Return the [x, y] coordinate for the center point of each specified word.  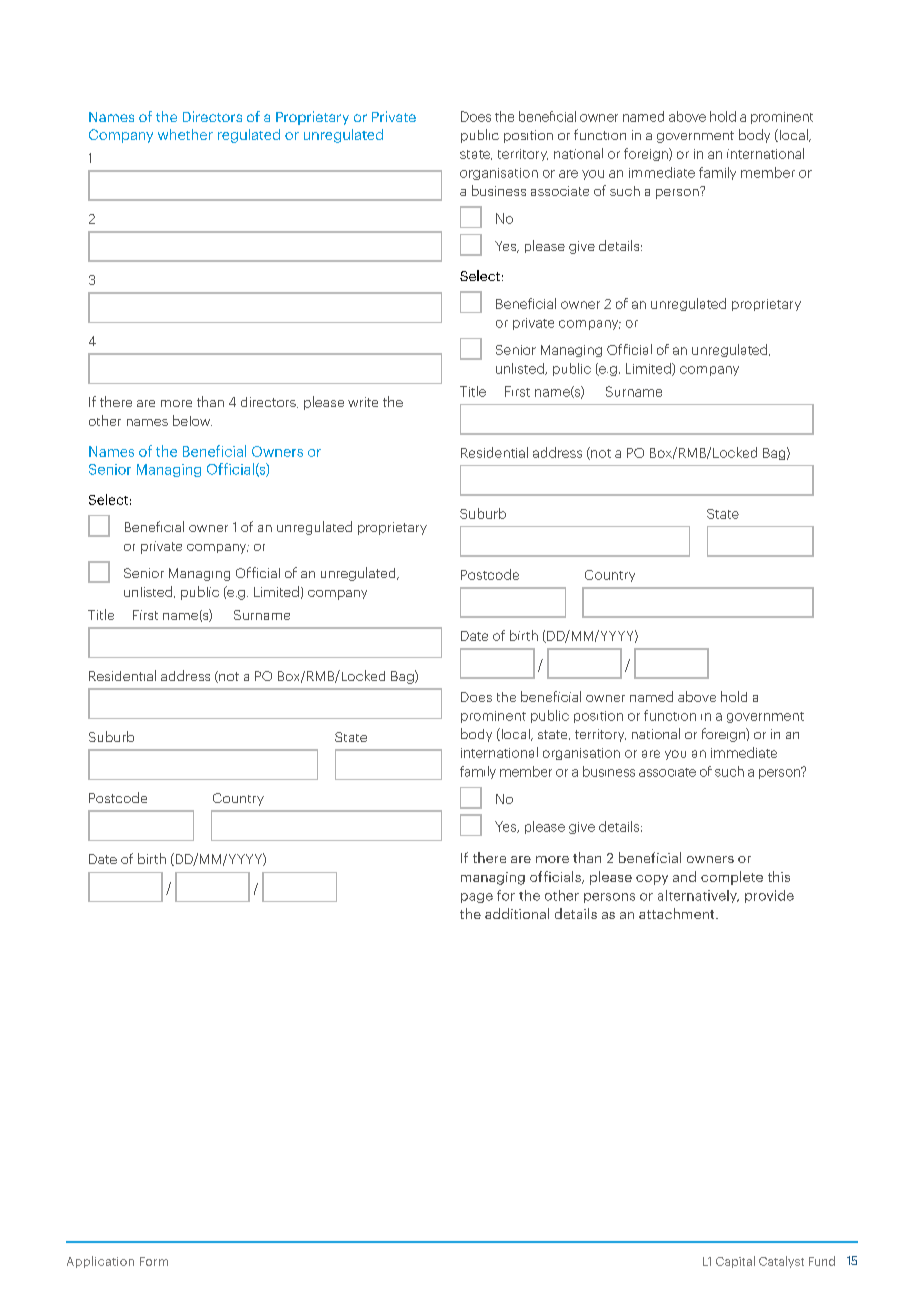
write [363, 402]
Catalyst [781, 1262]
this [779, 876]
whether [185, 134]
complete [732, 878]
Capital [735, 1262]
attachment [678, 913]
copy [652, 880]
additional [517, 913]
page [477, 898]
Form [154, 1261]
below [192, 420]
